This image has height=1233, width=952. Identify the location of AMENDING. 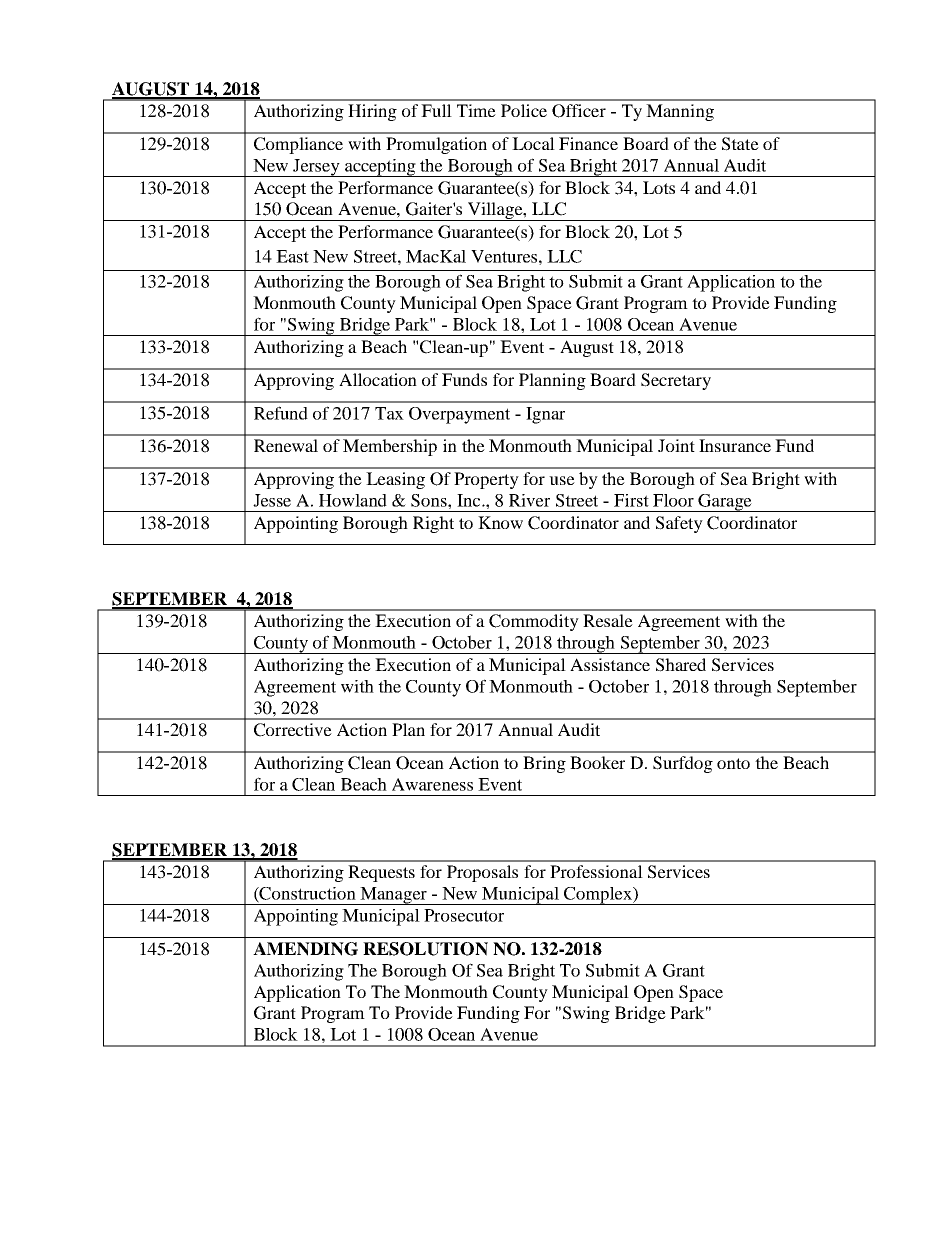
(305, 949).
